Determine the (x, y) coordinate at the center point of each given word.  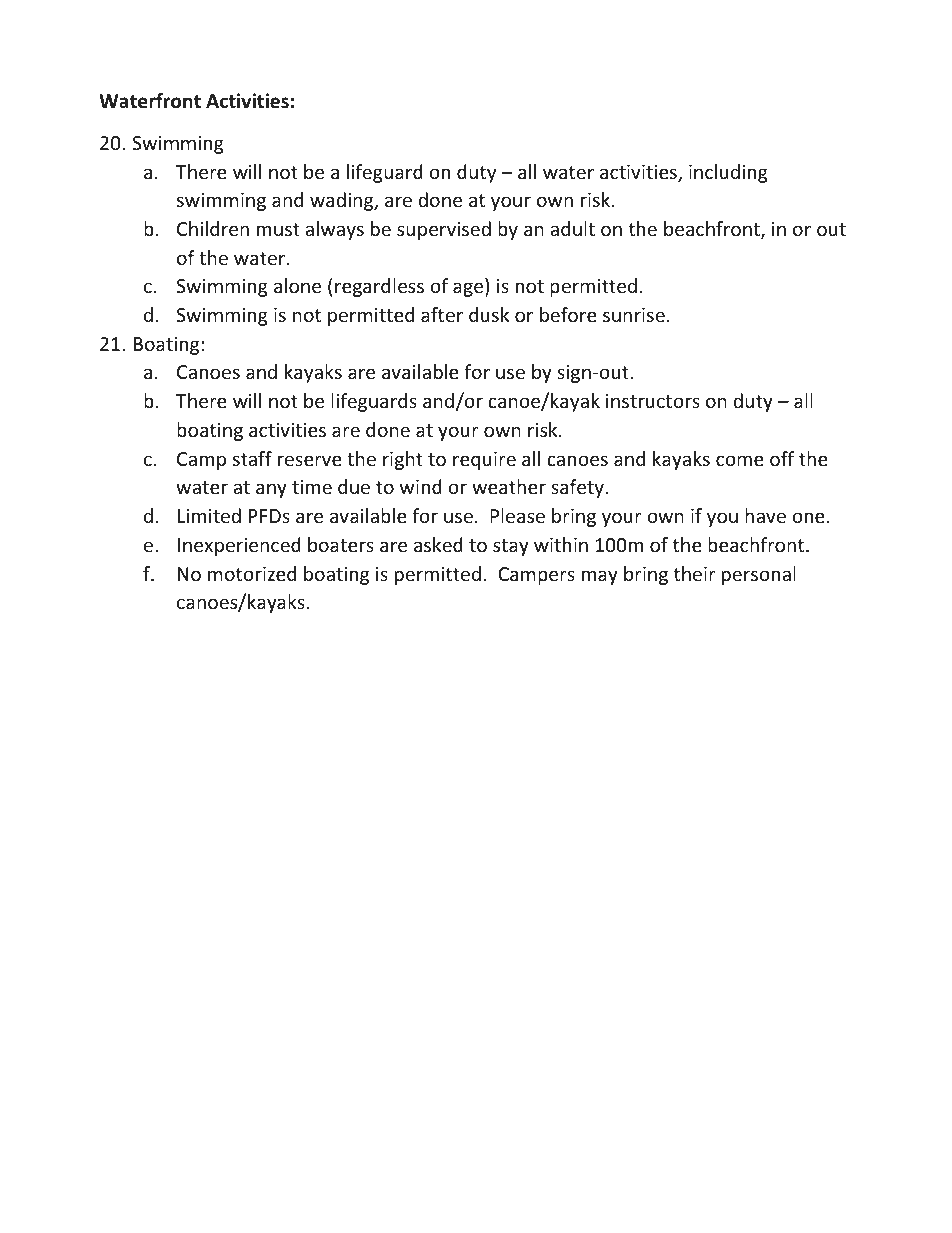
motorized (252, 573)
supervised (444, 230)
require (484, 461)
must (278, 229)
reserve (310, 460)
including (728, 173)
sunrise (634, 315)
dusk (489, 314)
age (469, 289)
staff (252, 458)
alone (297, 285)
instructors (653, 401)
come (740, 460)
